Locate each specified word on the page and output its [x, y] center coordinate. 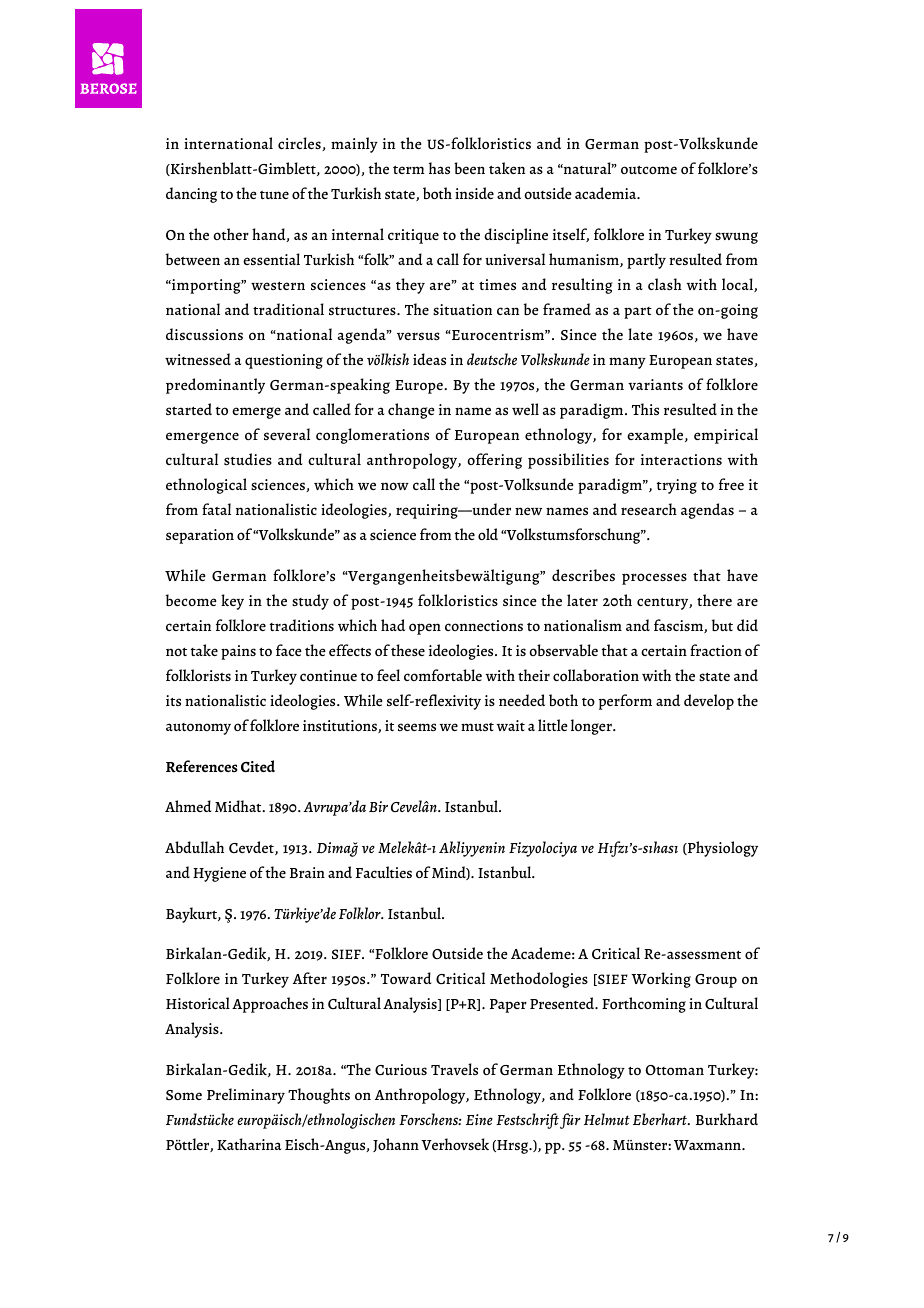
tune [274, 194]
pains [238, 652]
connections [484, 625]
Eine [479, 1119]
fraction [716, 650]
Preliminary [246, 1096]
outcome [649, 169]
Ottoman [675, 1070]
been [469, 168]
